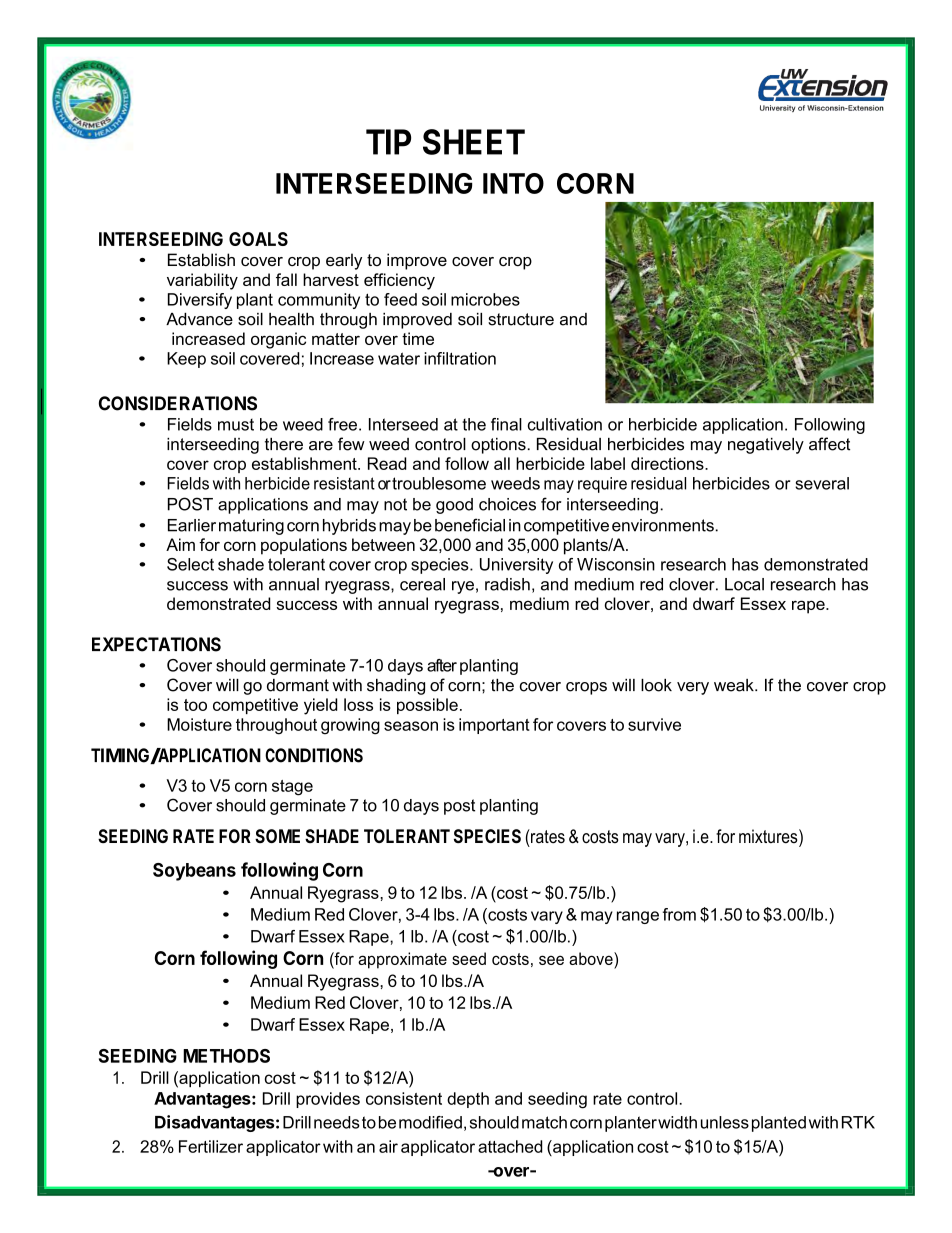 The height and width of the page is (1233, 952). Describe the element at coordinates (211, 1146) in the page. I see `Fertilizer` at that location.
